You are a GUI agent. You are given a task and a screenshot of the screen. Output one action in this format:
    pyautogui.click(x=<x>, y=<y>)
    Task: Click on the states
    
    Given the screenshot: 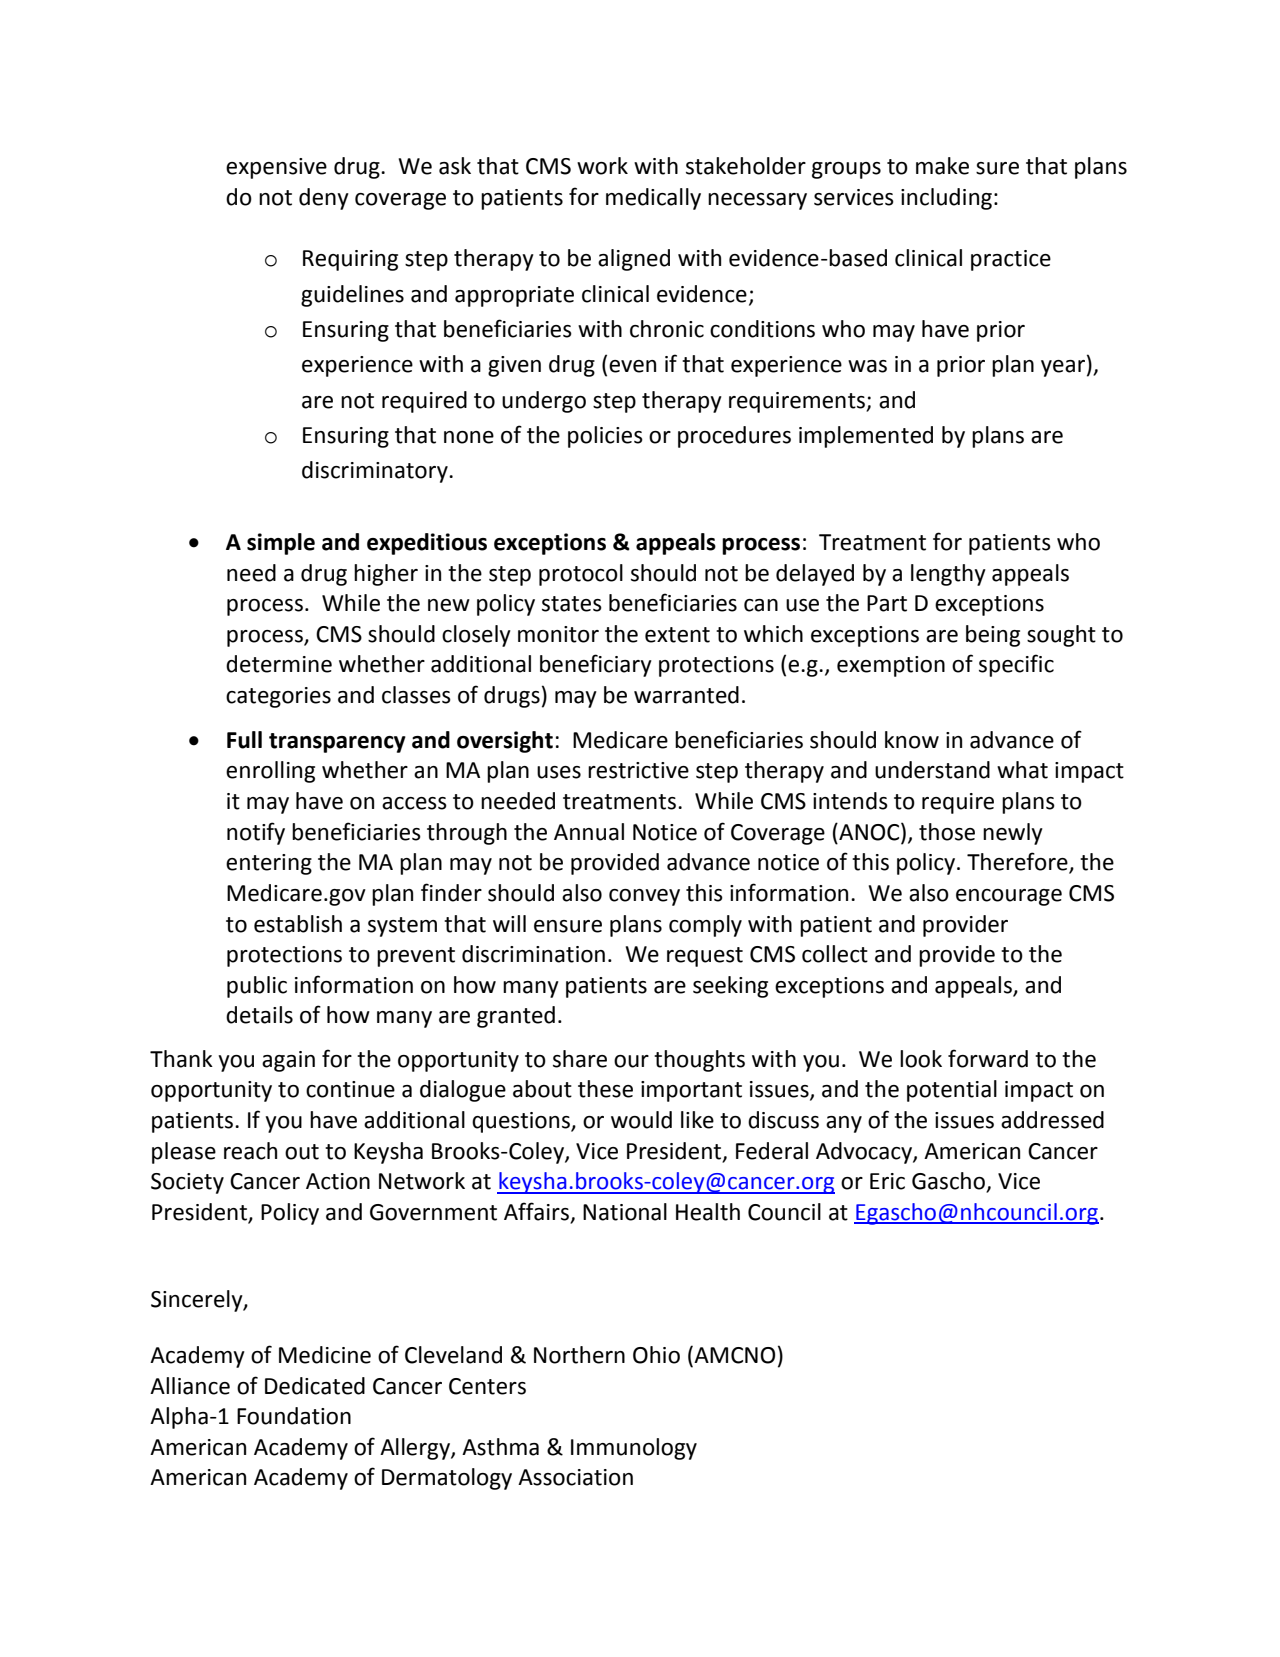 What is the action you would take?
    pyautogui.click(x=572, y=604)
